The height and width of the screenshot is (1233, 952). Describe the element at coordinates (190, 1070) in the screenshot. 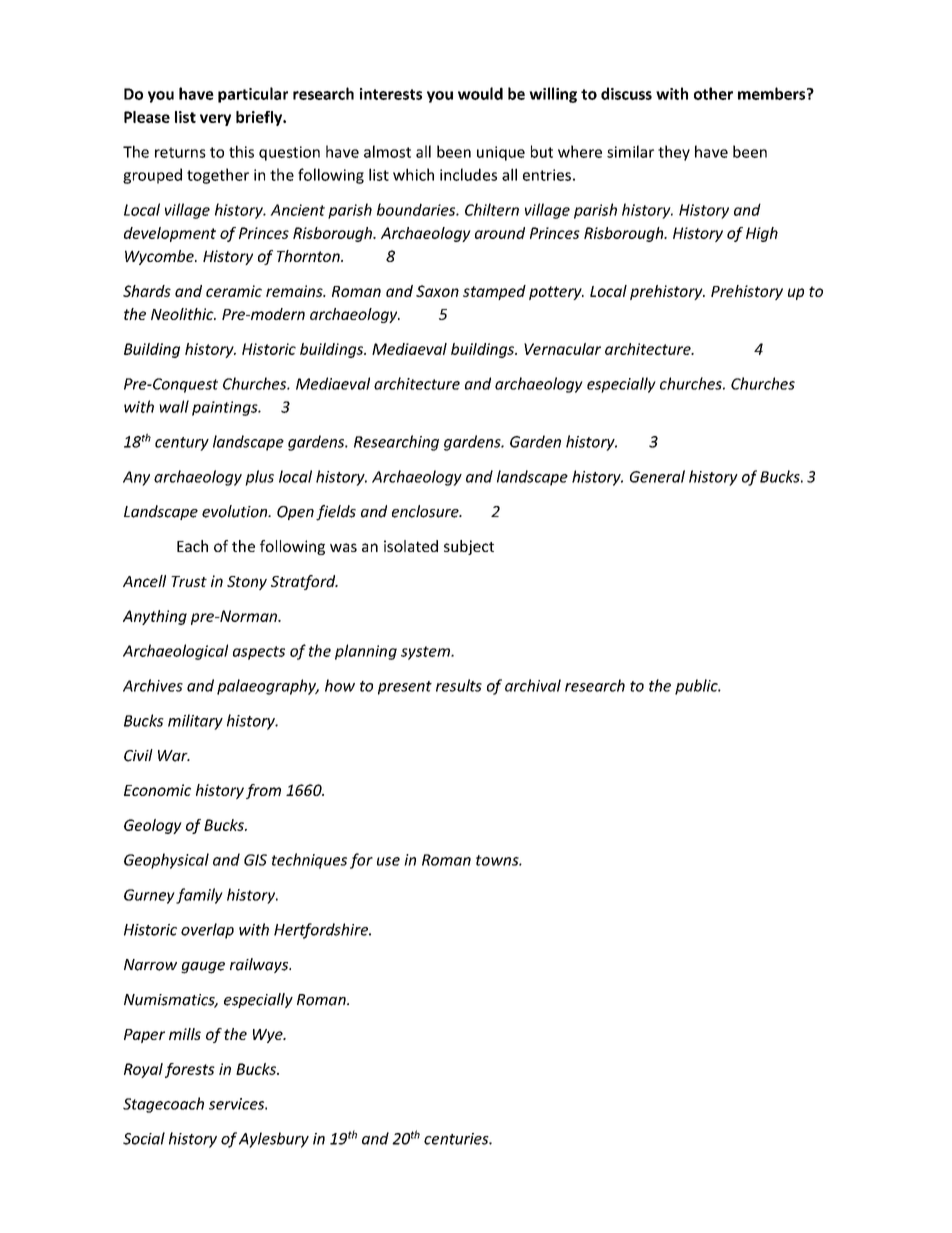

I see `forests` at that location.
